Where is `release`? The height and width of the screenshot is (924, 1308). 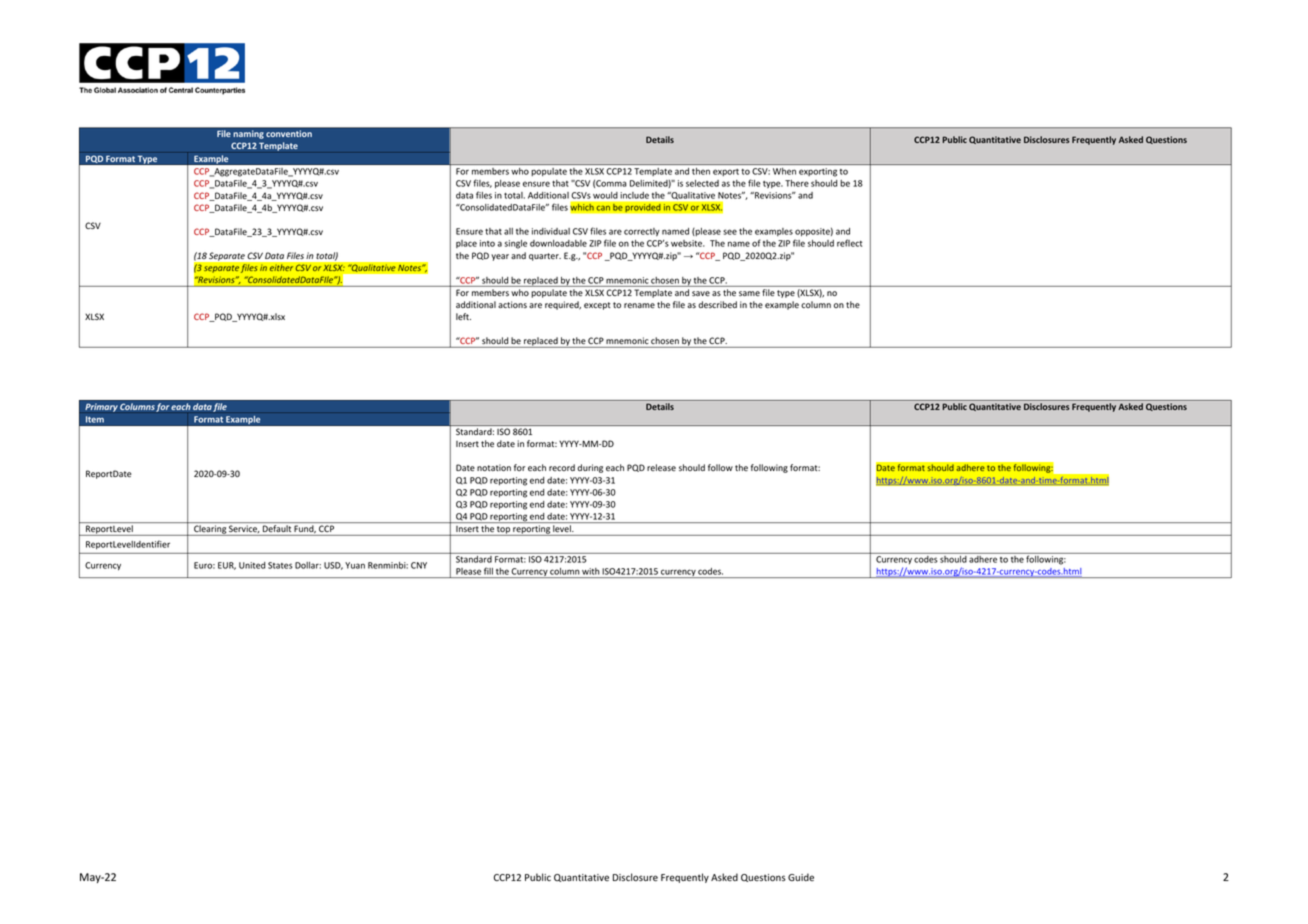 release is located at coordinates (661, 467).
